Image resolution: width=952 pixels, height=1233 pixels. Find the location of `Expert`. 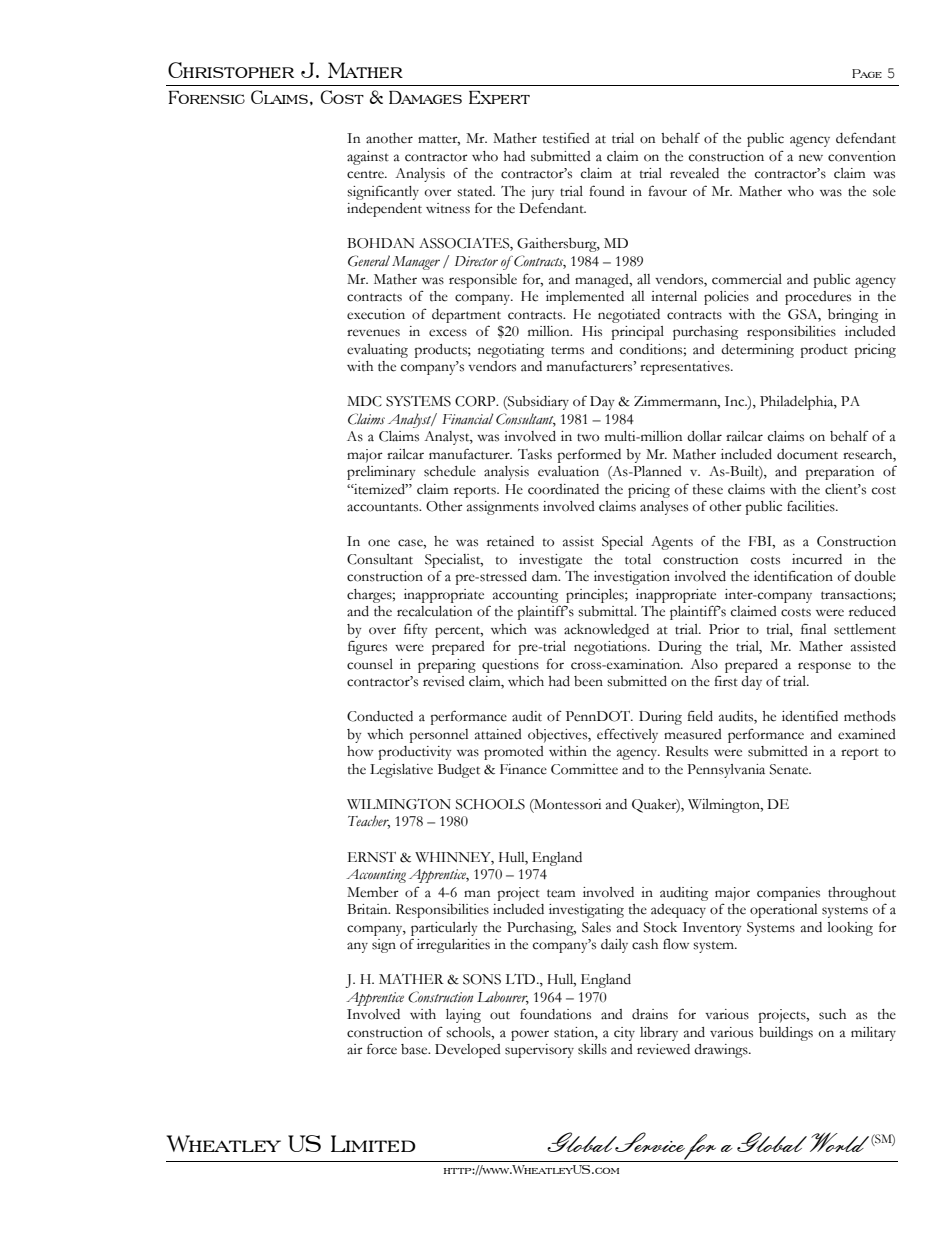

Expert is located at coordinates (499, 97).
